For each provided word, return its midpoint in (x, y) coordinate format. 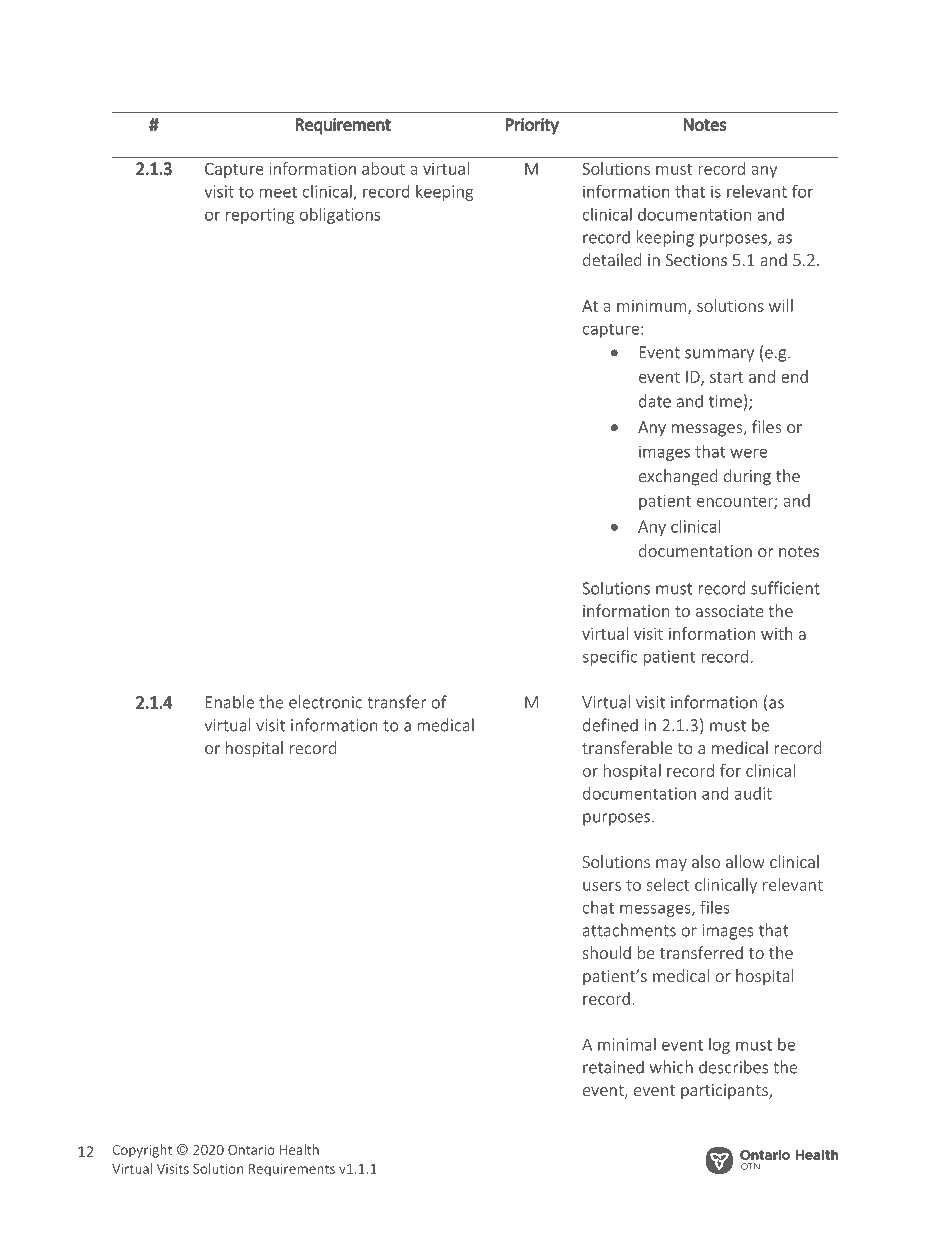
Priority (532, 126)
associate (729, 611)
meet (278, 192)
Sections (696, 260)
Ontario (251, 1150)
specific (610, 657)
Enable (230, 702)
